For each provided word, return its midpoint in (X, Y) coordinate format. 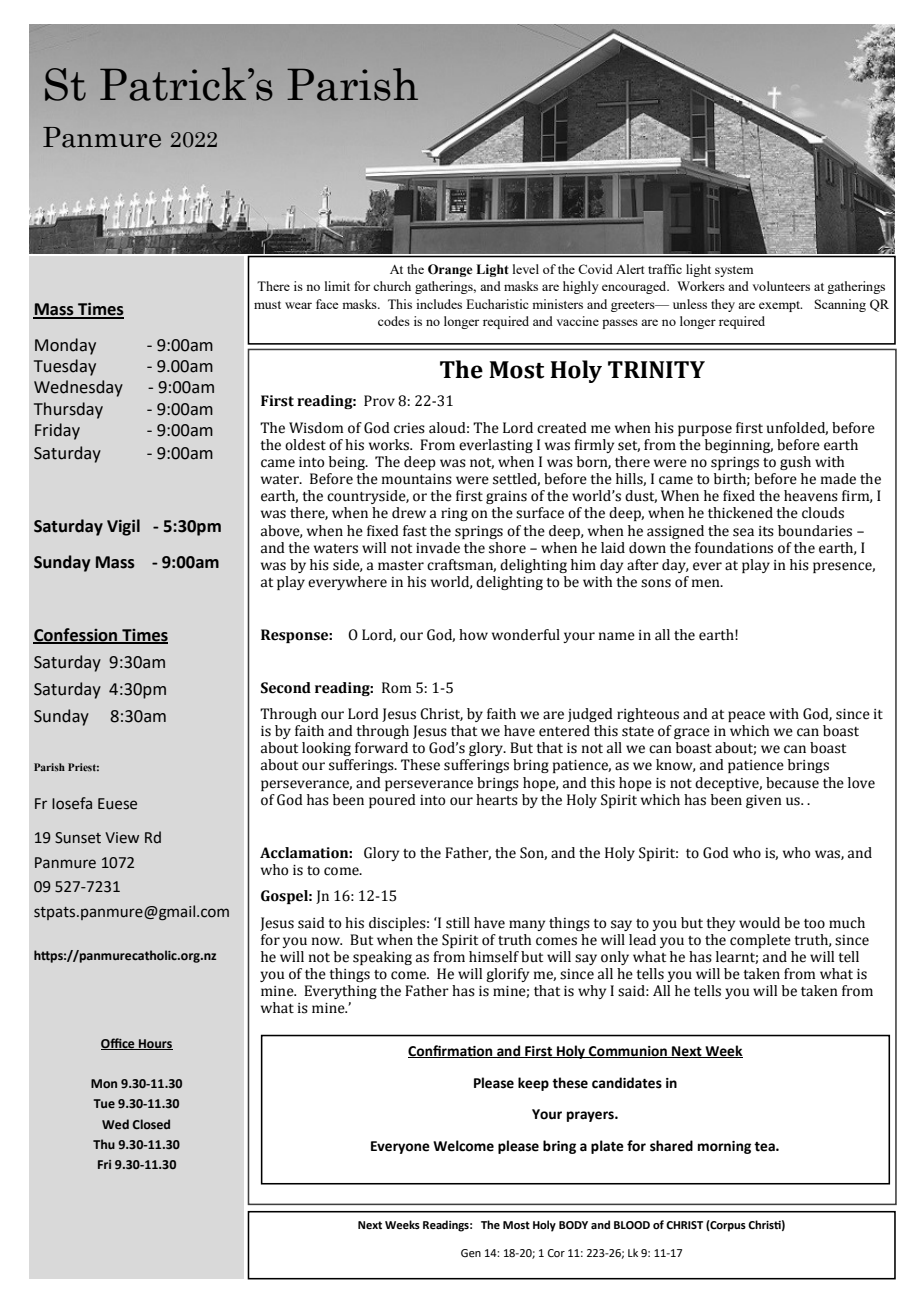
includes (439, 304)
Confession (76, 635)
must (267, 305)
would (759, 923)
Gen (471, 1253)
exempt (780, 306)
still (458, 923)
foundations (734, 548)
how (473, 635)
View (122, 838)
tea (765, 1147)
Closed (151, 1124)
